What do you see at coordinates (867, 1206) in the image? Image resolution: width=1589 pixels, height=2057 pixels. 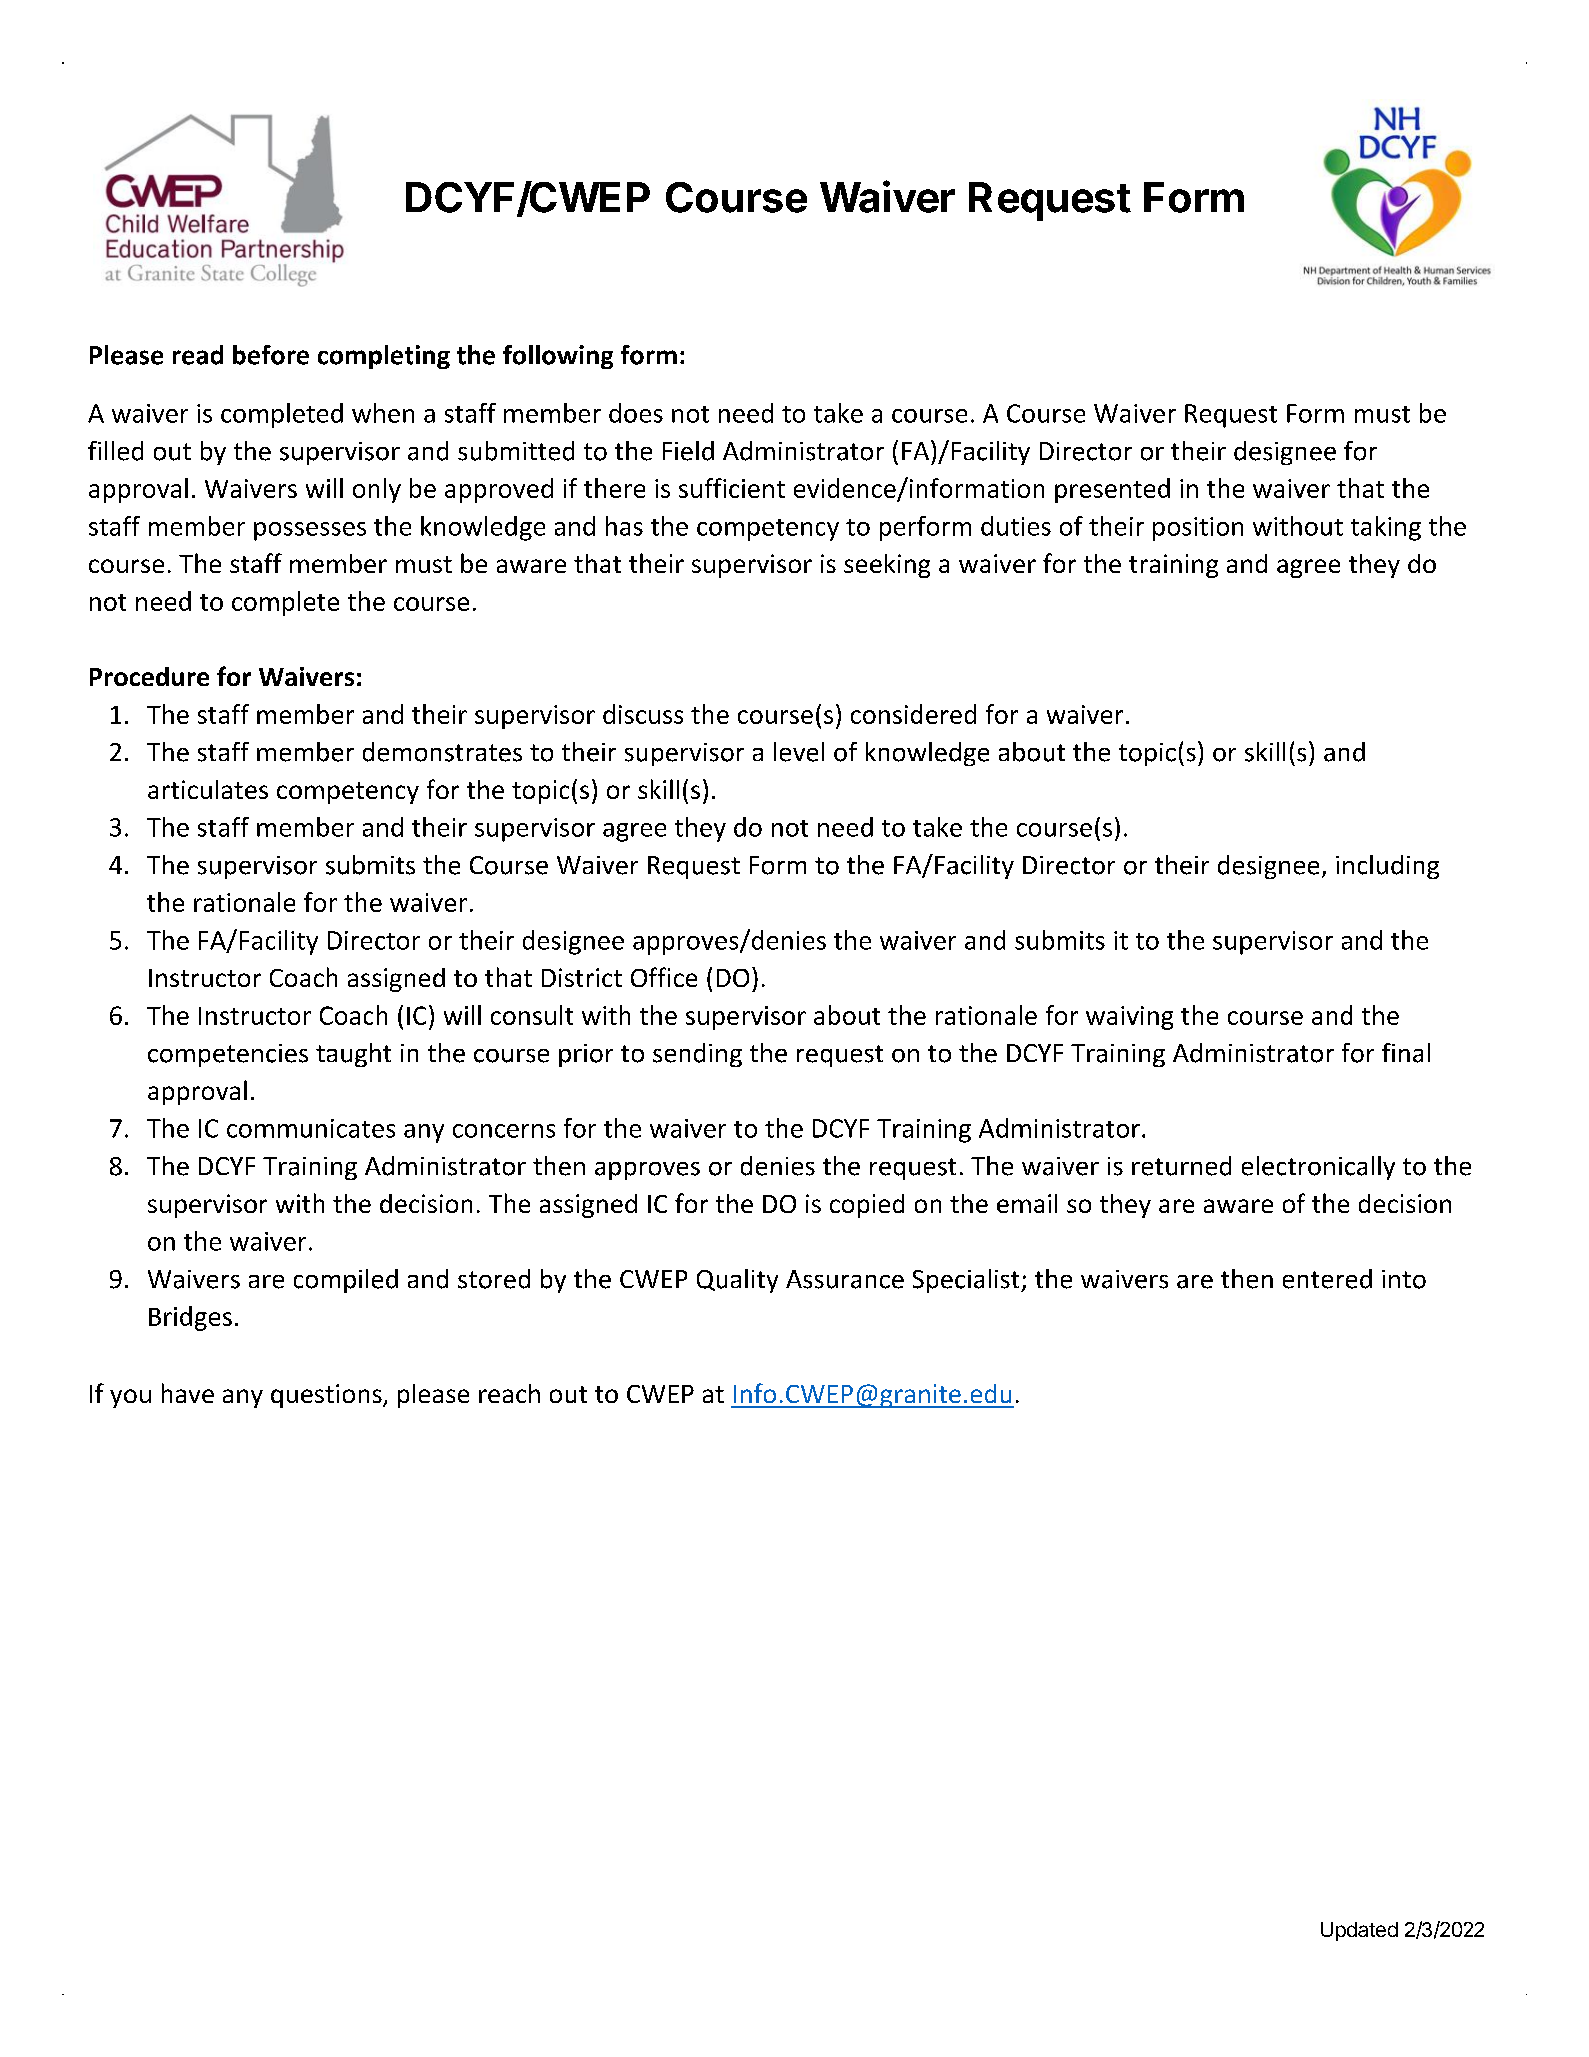 I see `copied` at bounding box center [867, 1206].
